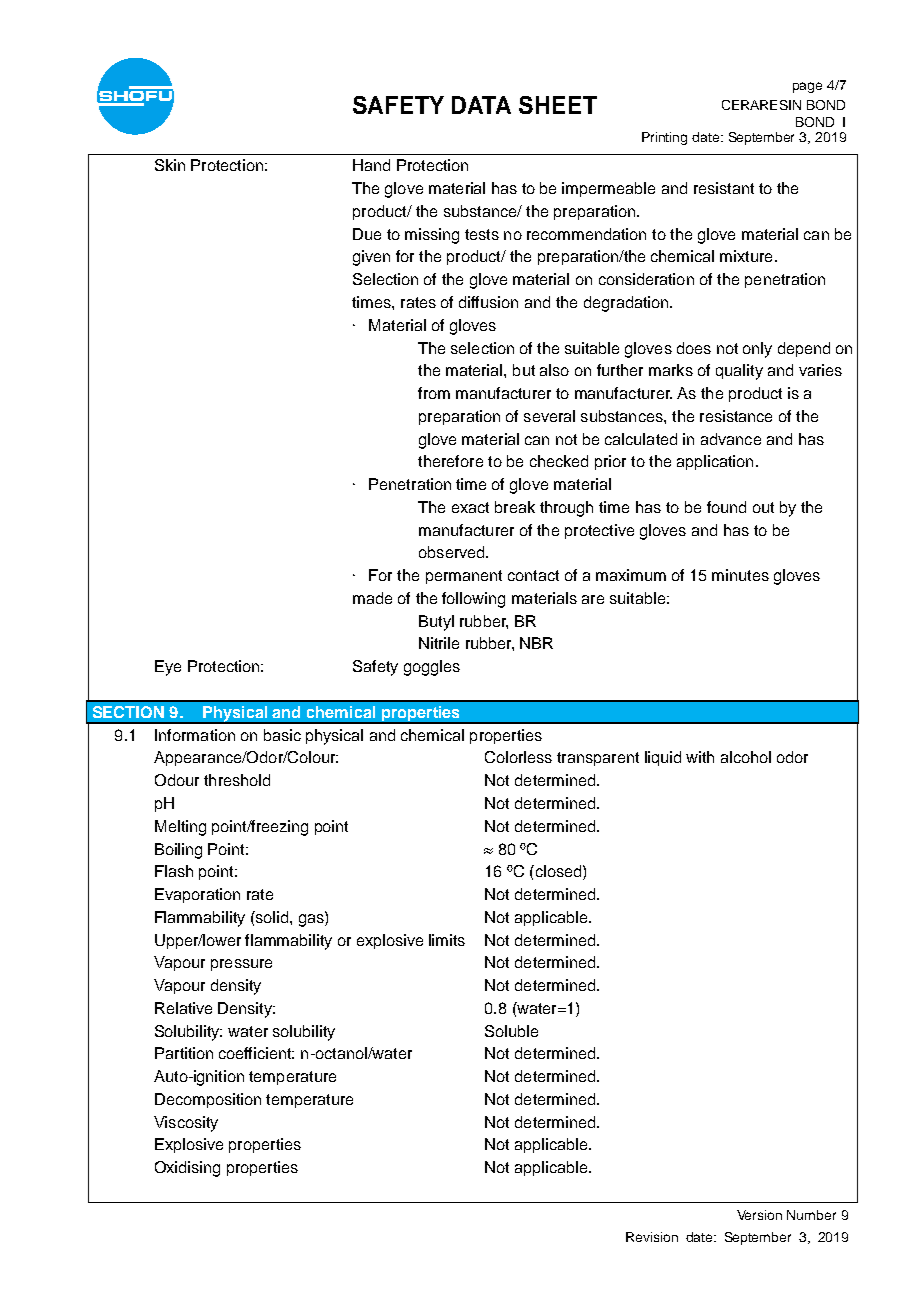 The height and width of the image is (1308, 924). I want to click on Colorless, so click(518, 757).
